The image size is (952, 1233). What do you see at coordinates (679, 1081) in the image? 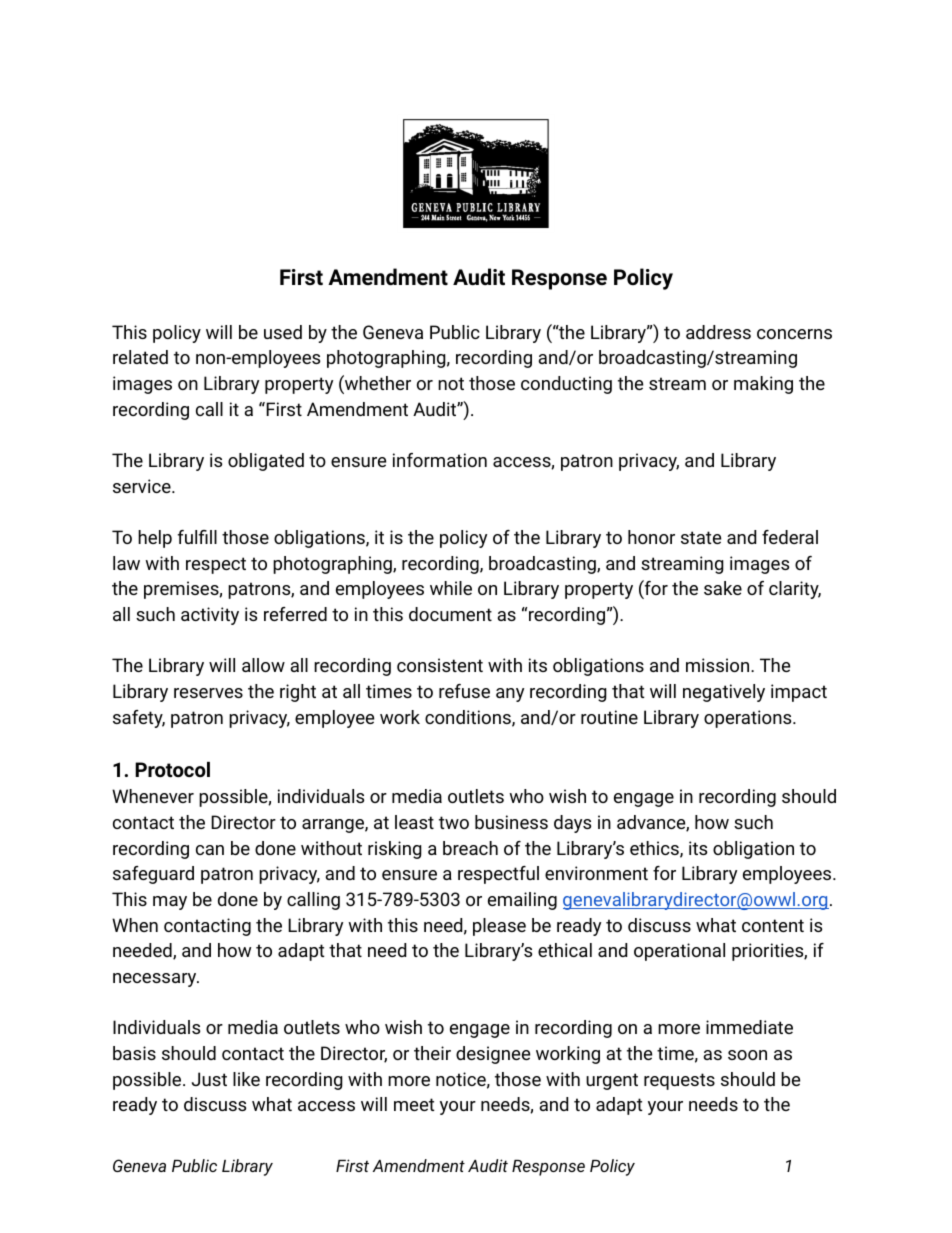
I see `requests` at bounding box center [679, 1081].
